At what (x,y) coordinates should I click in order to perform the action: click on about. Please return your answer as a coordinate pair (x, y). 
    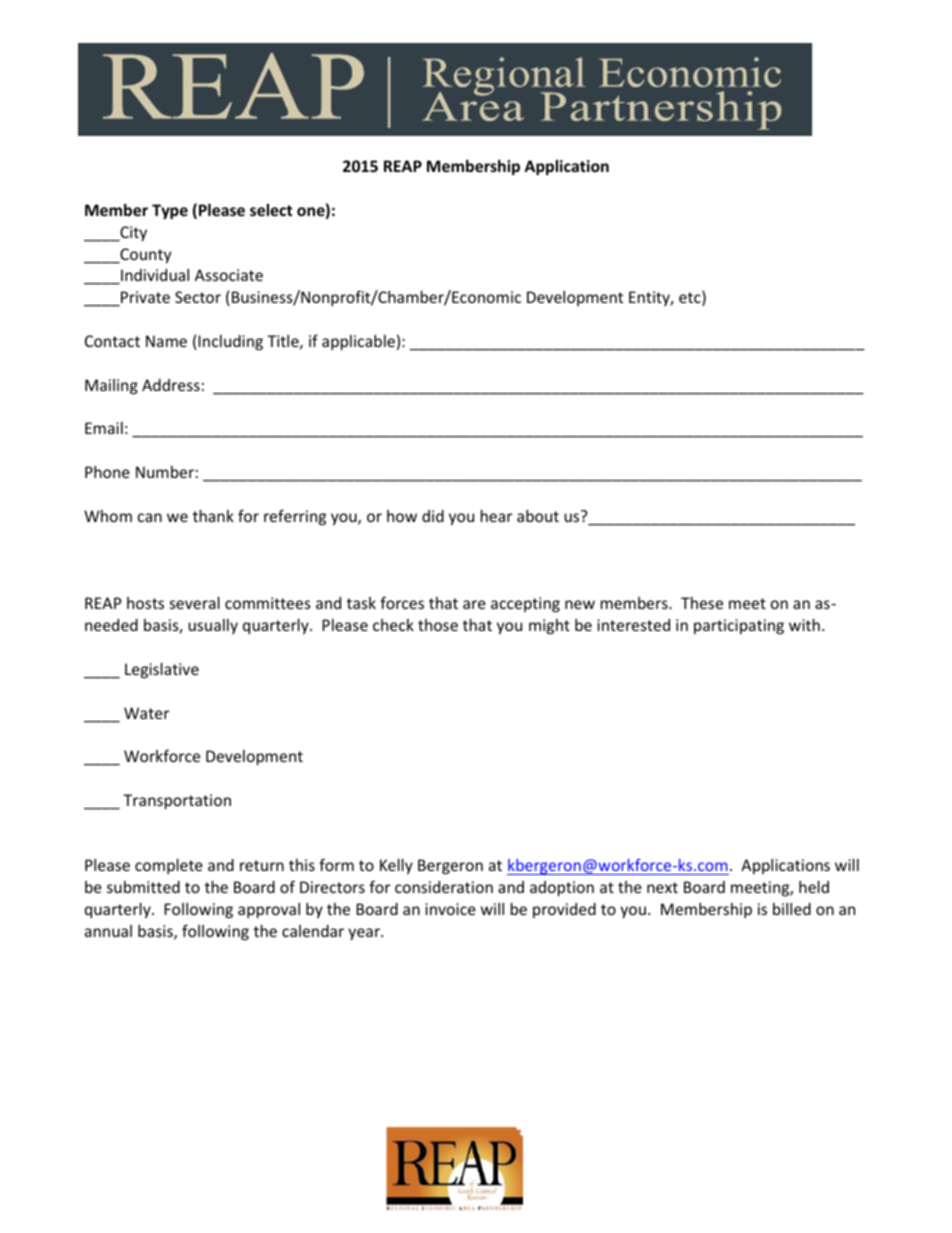
    Looking at the image, I should click on (538, 516).
